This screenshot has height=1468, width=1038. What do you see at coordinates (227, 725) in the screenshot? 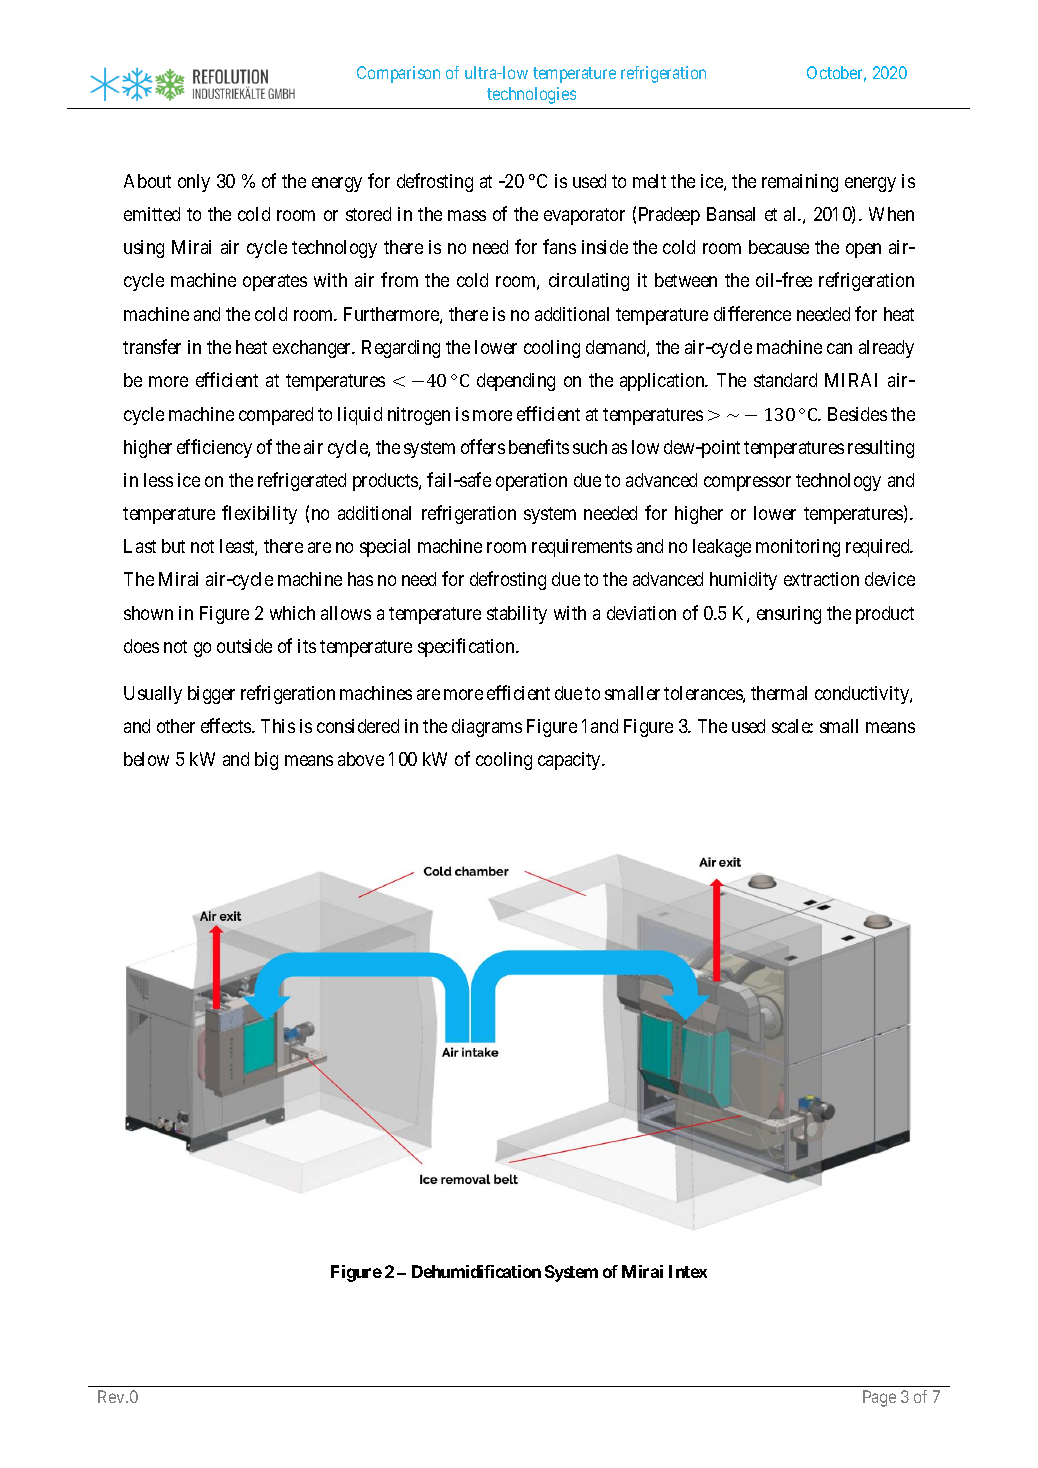
I see `effects` at bounding box center [227, 725].
